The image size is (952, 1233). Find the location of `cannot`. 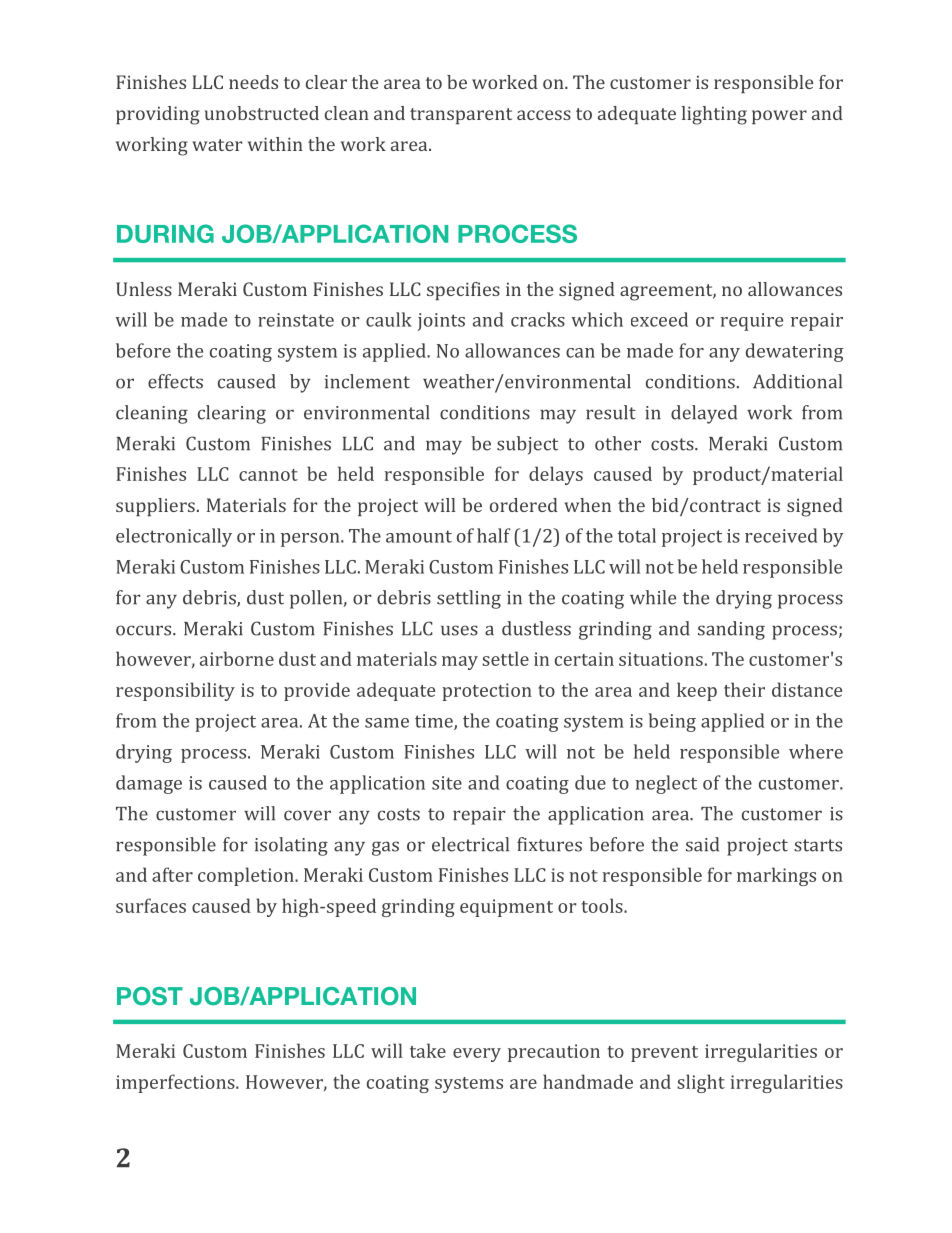

cannot is located at coordinates (268, 475).
